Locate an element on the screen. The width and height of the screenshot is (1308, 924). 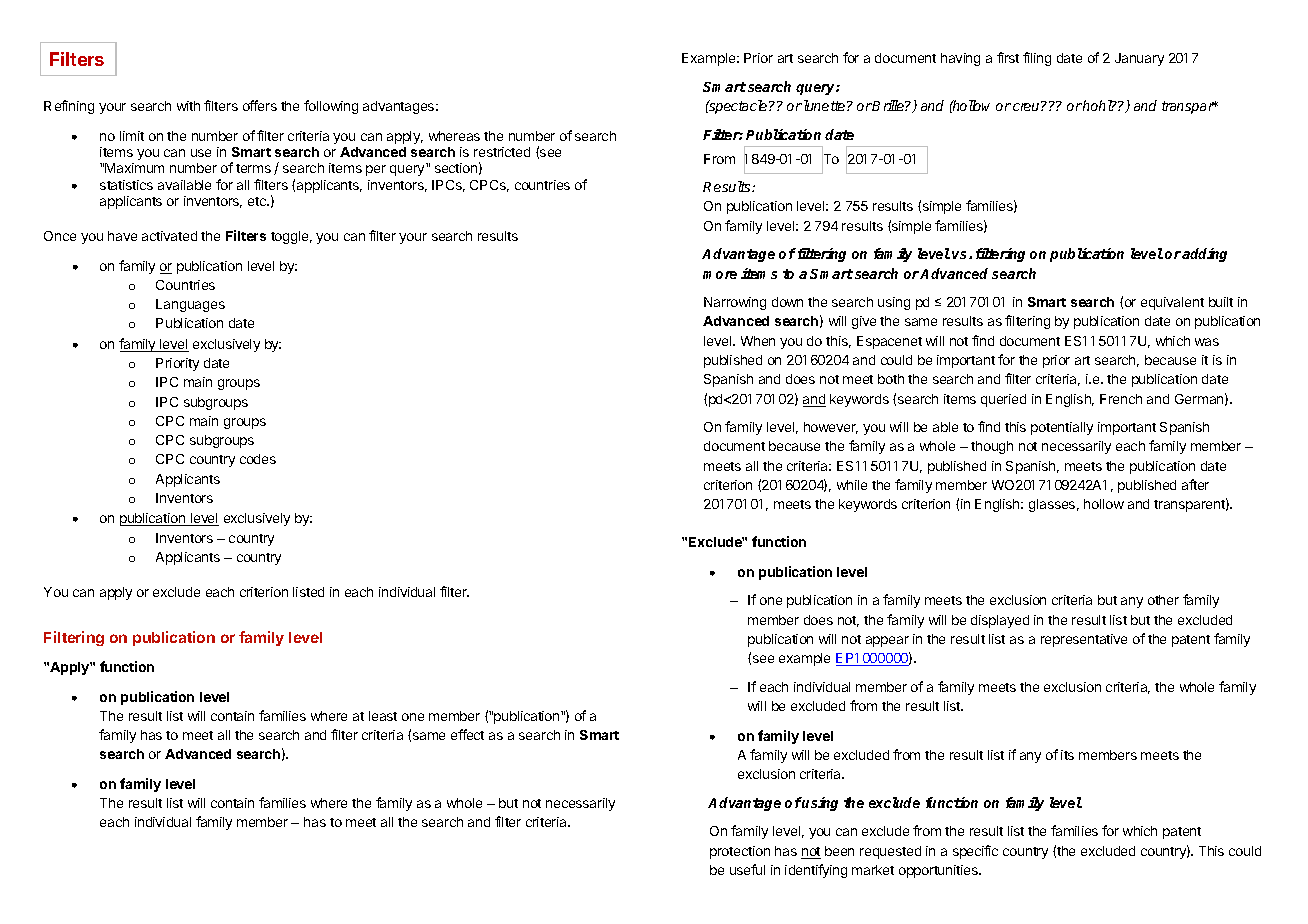
appear is located at coordinates (887, 641).
